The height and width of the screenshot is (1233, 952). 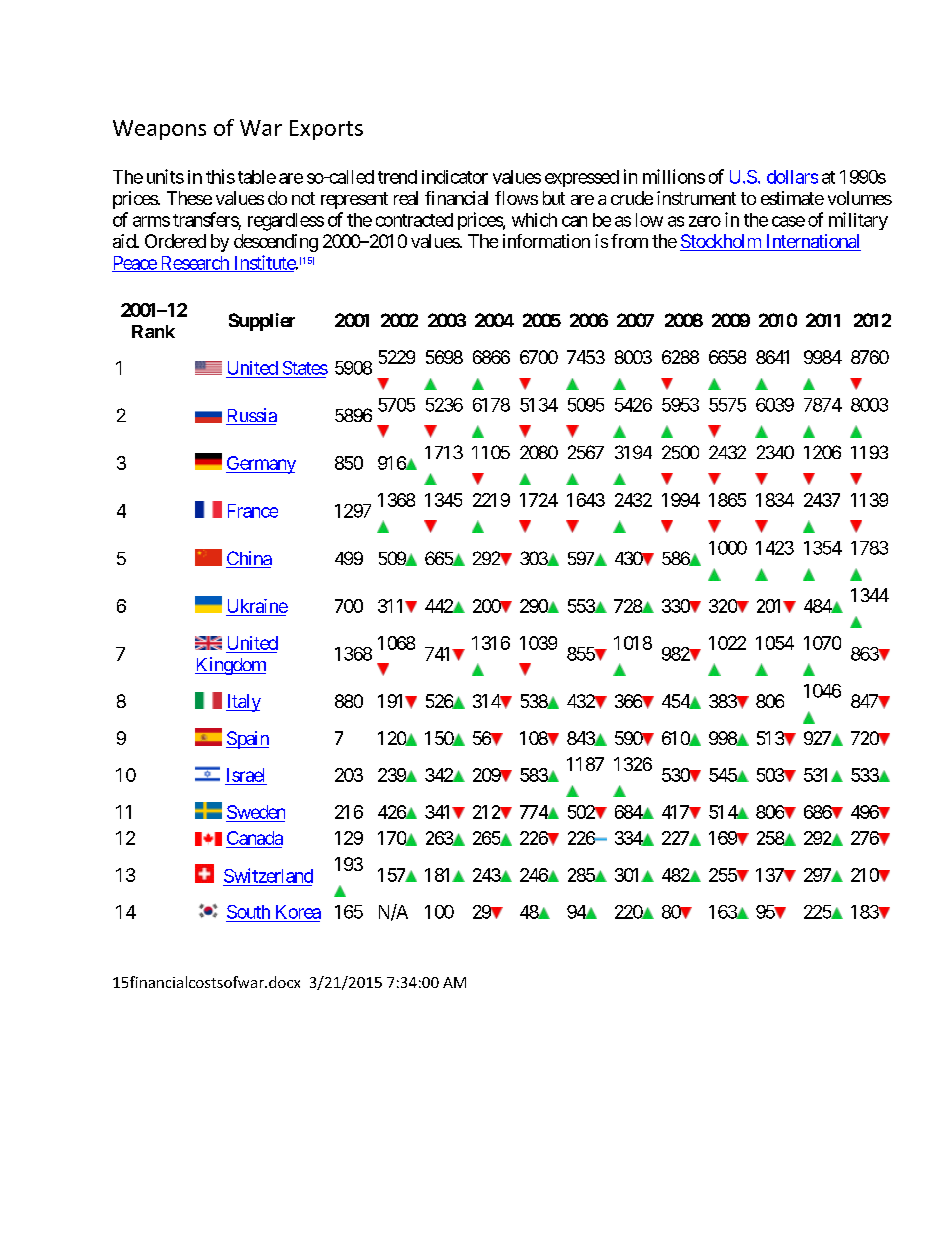 I want to click on indicator, so click(x=455, y=177).
